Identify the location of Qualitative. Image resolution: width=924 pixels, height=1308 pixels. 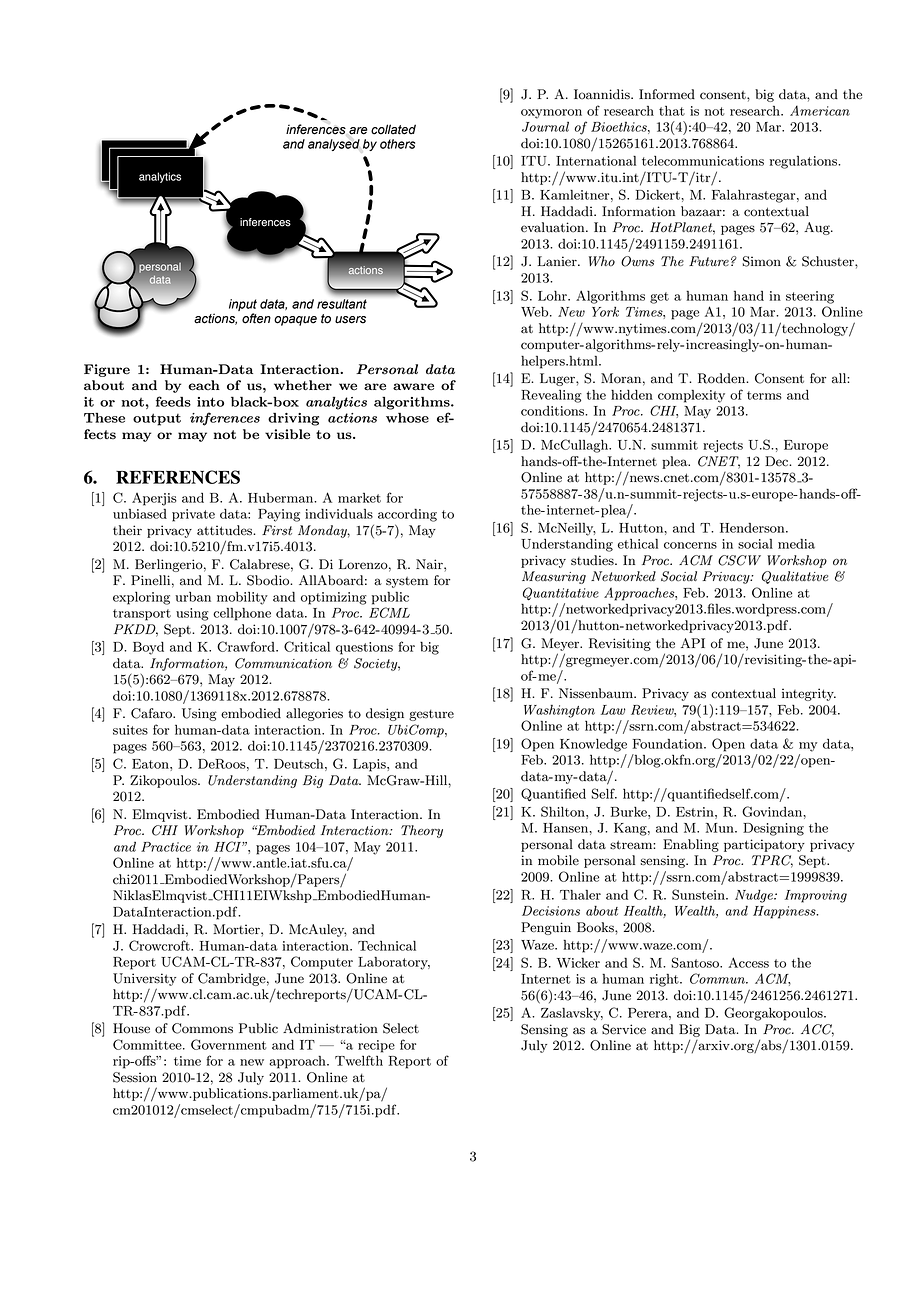
(795, 577).
